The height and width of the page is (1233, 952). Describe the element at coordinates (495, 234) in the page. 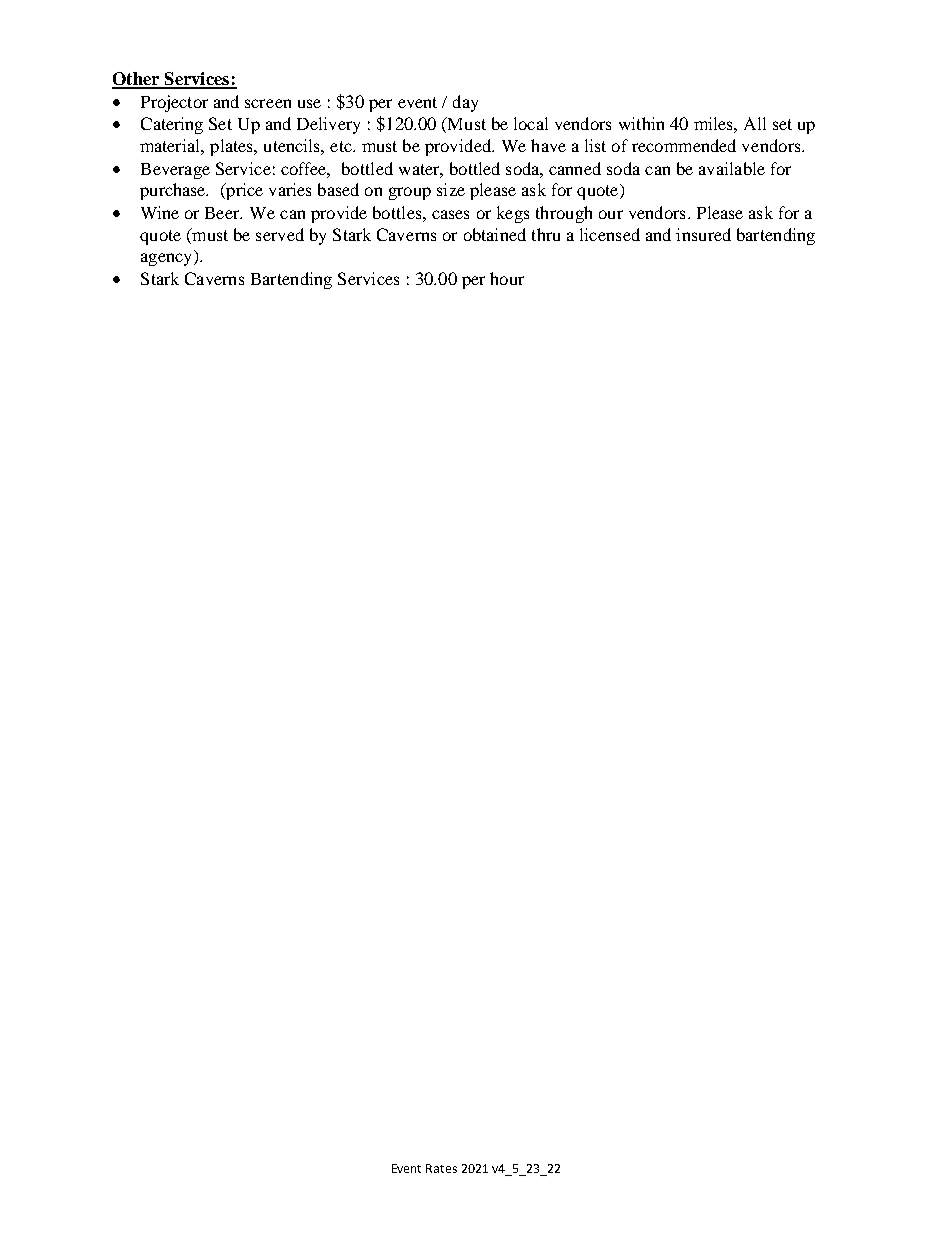

I see `obtained` at that location.
